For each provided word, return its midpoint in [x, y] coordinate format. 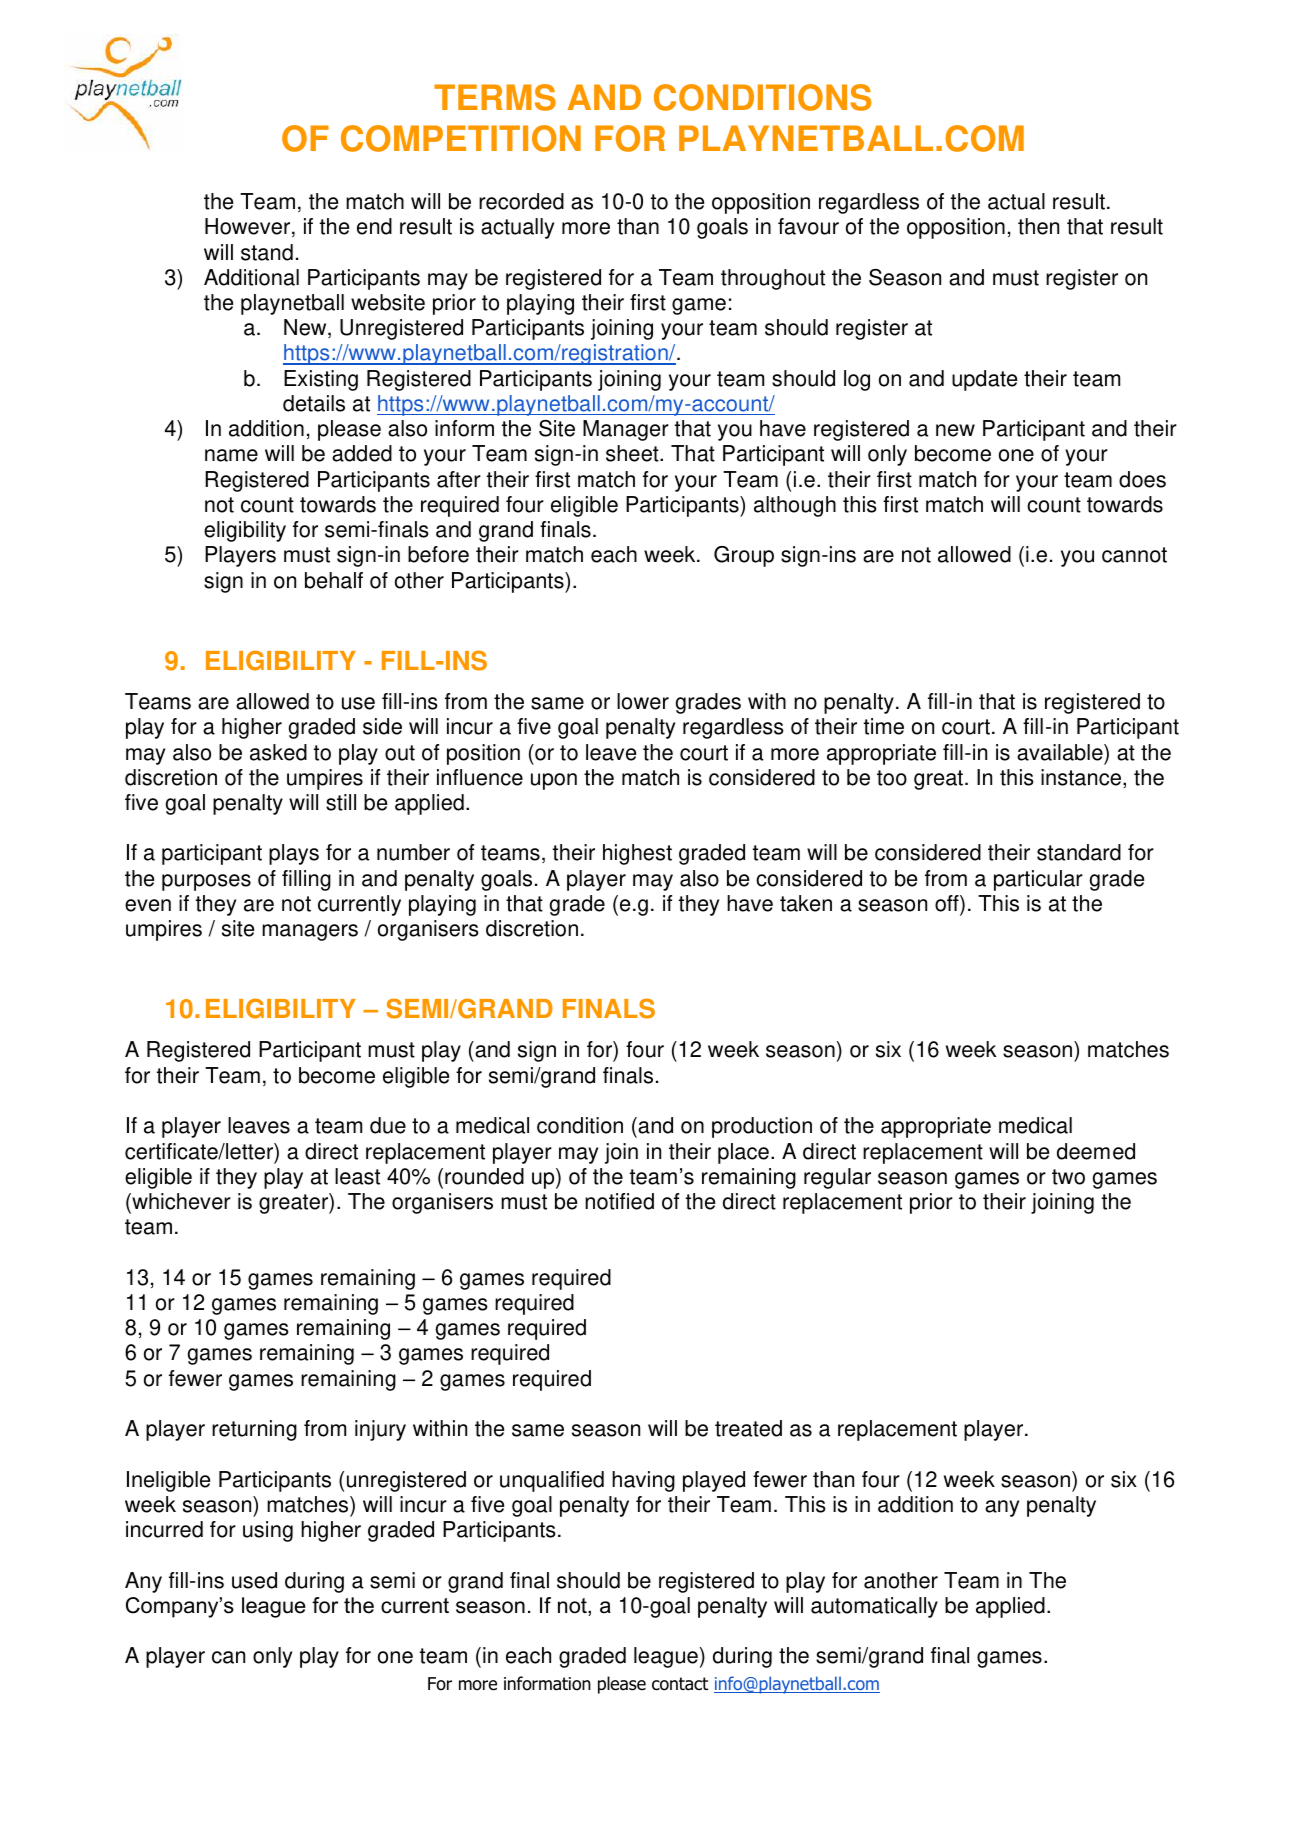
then [1038, 226]
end [374, 226]
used [254, 1580]
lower [643, 701]
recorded [521, 201]
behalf [334, 580]
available [1061, 752]
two [1068, 1177]
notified [619, 1201]
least [357, 1176]
